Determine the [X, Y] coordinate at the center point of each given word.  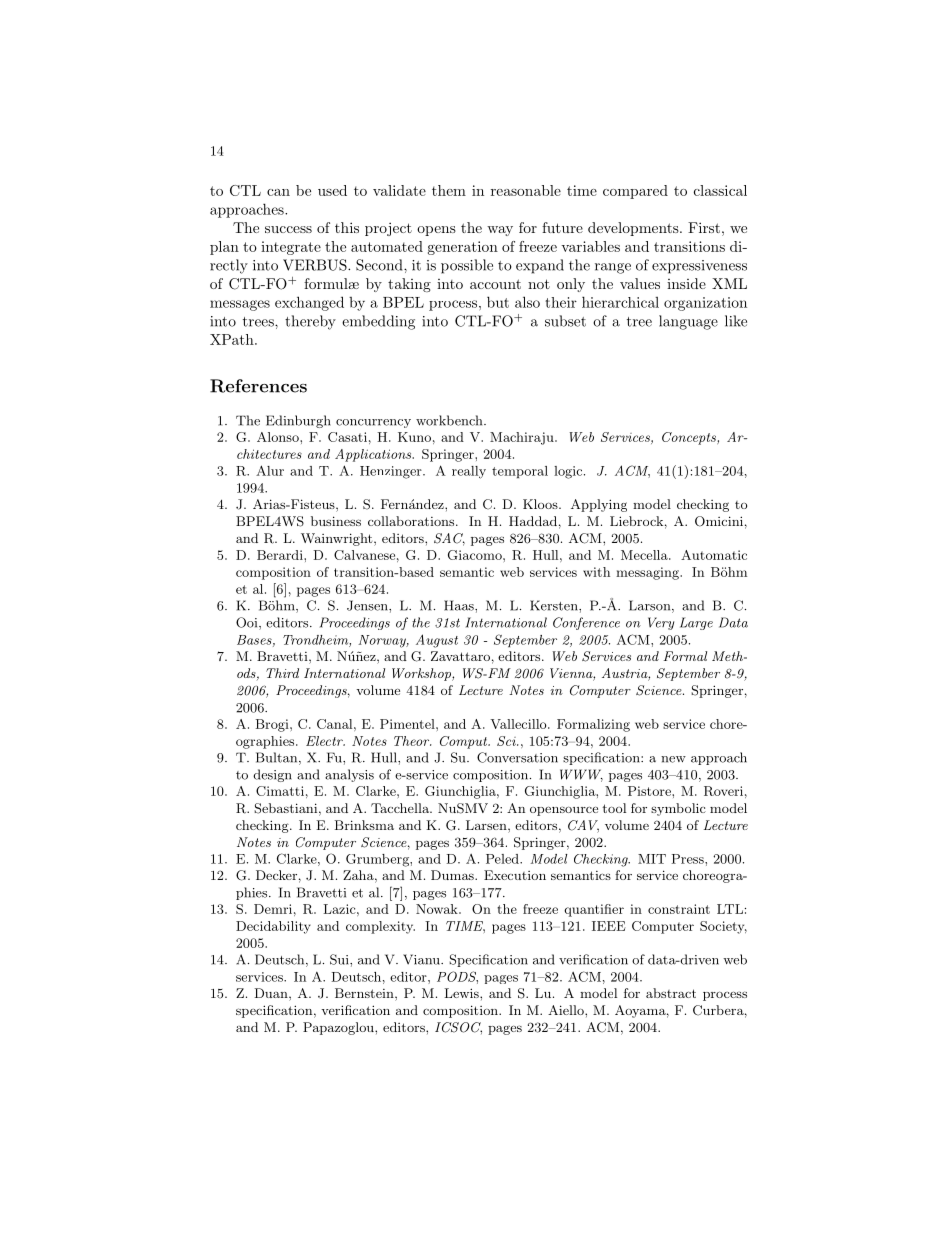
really [469, 472]
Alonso [279, 437]
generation [463, 248]
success [288, 229]
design [272, 775]
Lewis [462, 993]
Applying [599, 505]
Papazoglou [339, 1028]
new [673, 759]
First [704, 227]
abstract [671, 993]
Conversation [517, 757]
